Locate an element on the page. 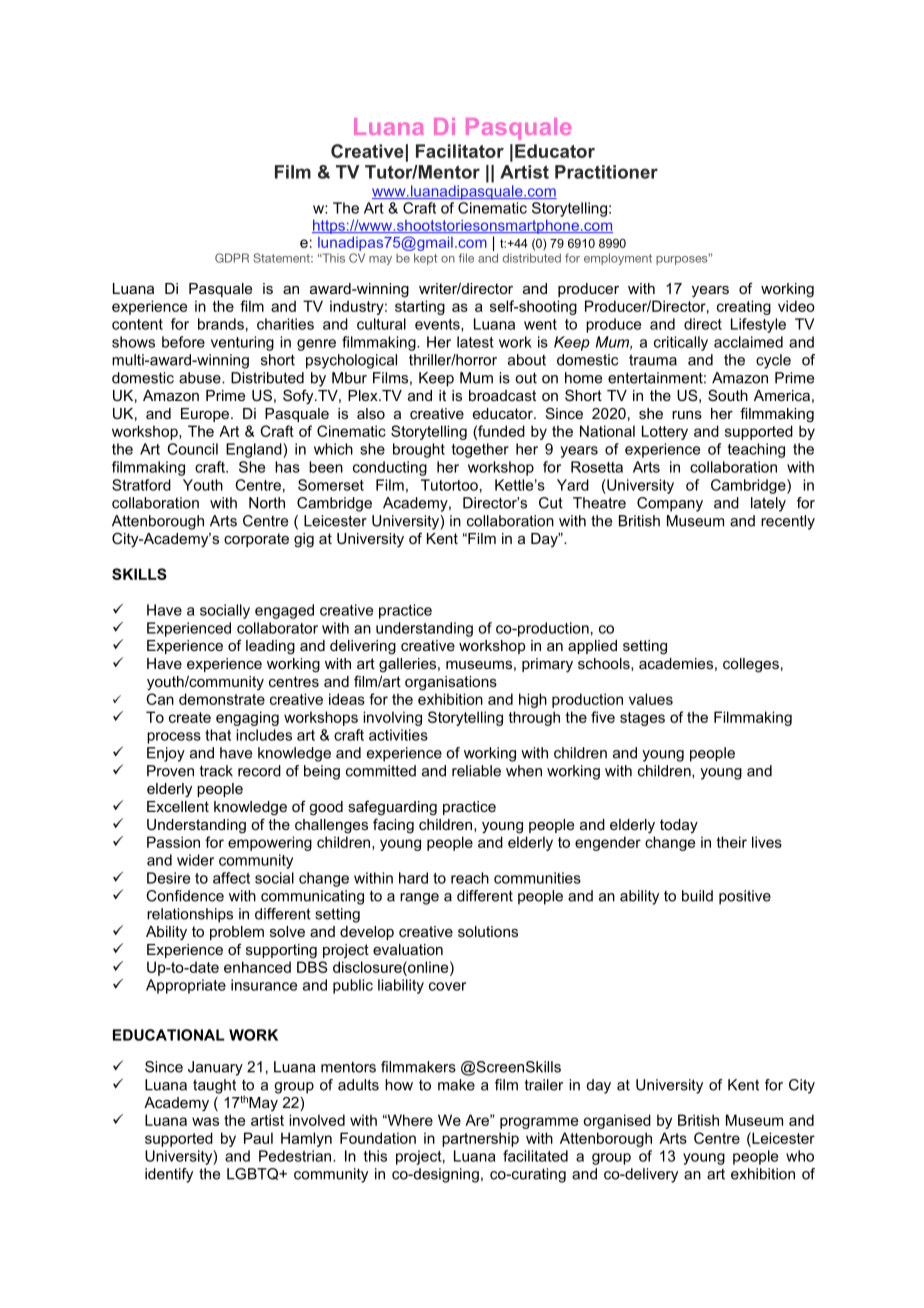 This document has width=924, height=1308. demonstrate is located at coordinates (222, 699).
